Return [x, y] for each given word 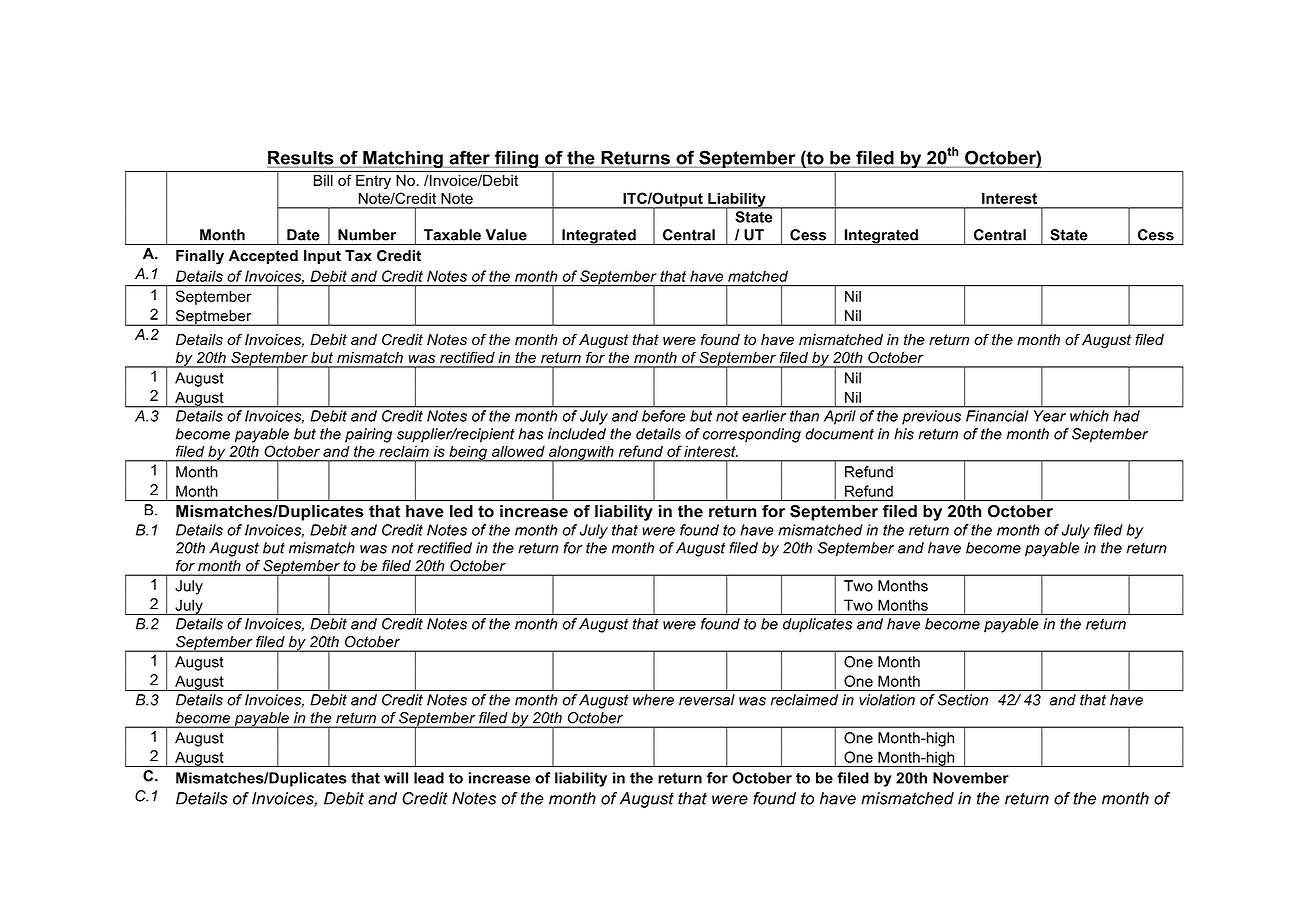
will [396, 778]
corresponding [752, 435]
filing [516, 159]
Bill [323, 180]
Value [506, 235]
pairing [368, 435]
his [904, 434]
